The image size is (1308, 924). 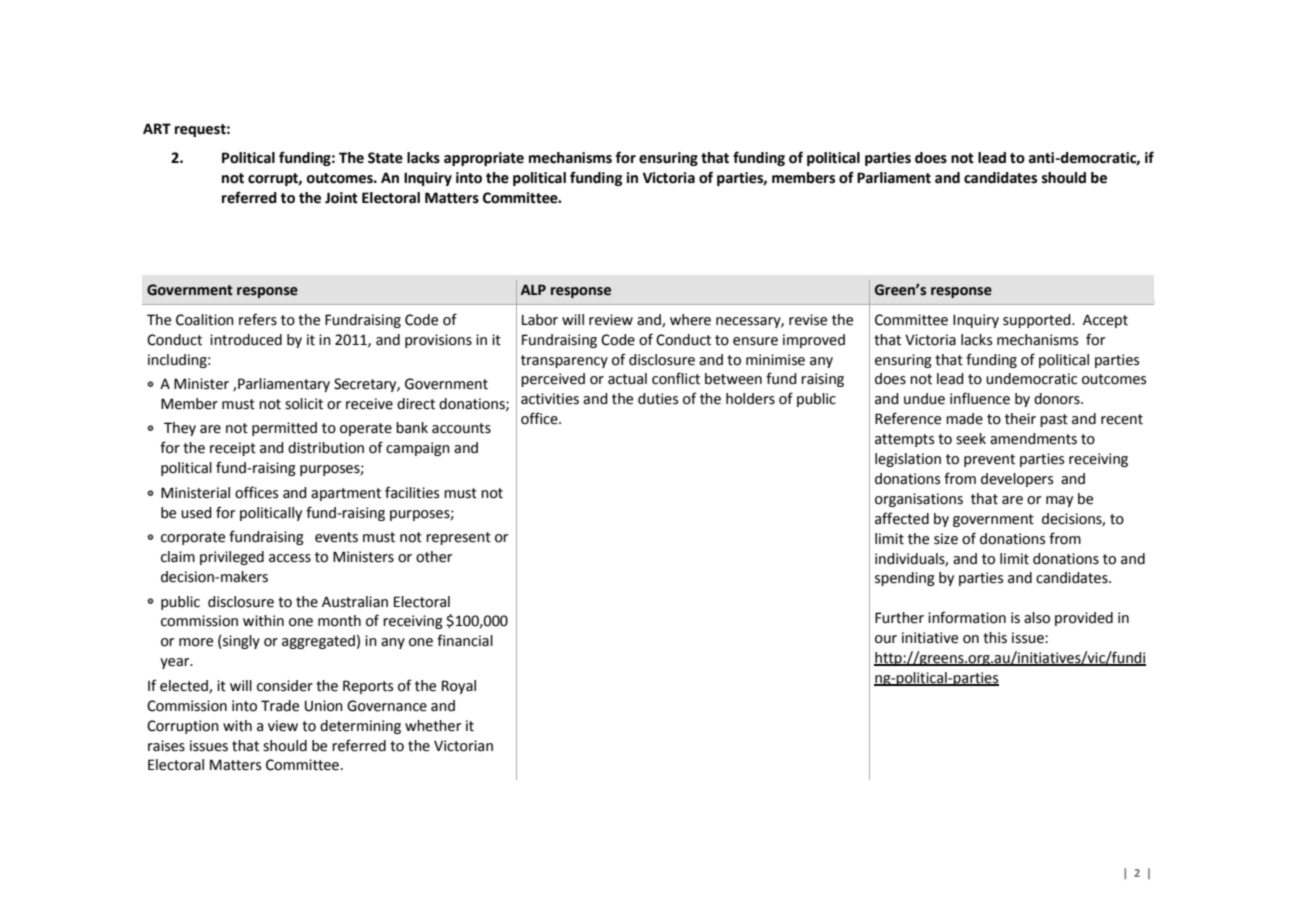 I want to click on month, so click(x=339, y=621).
